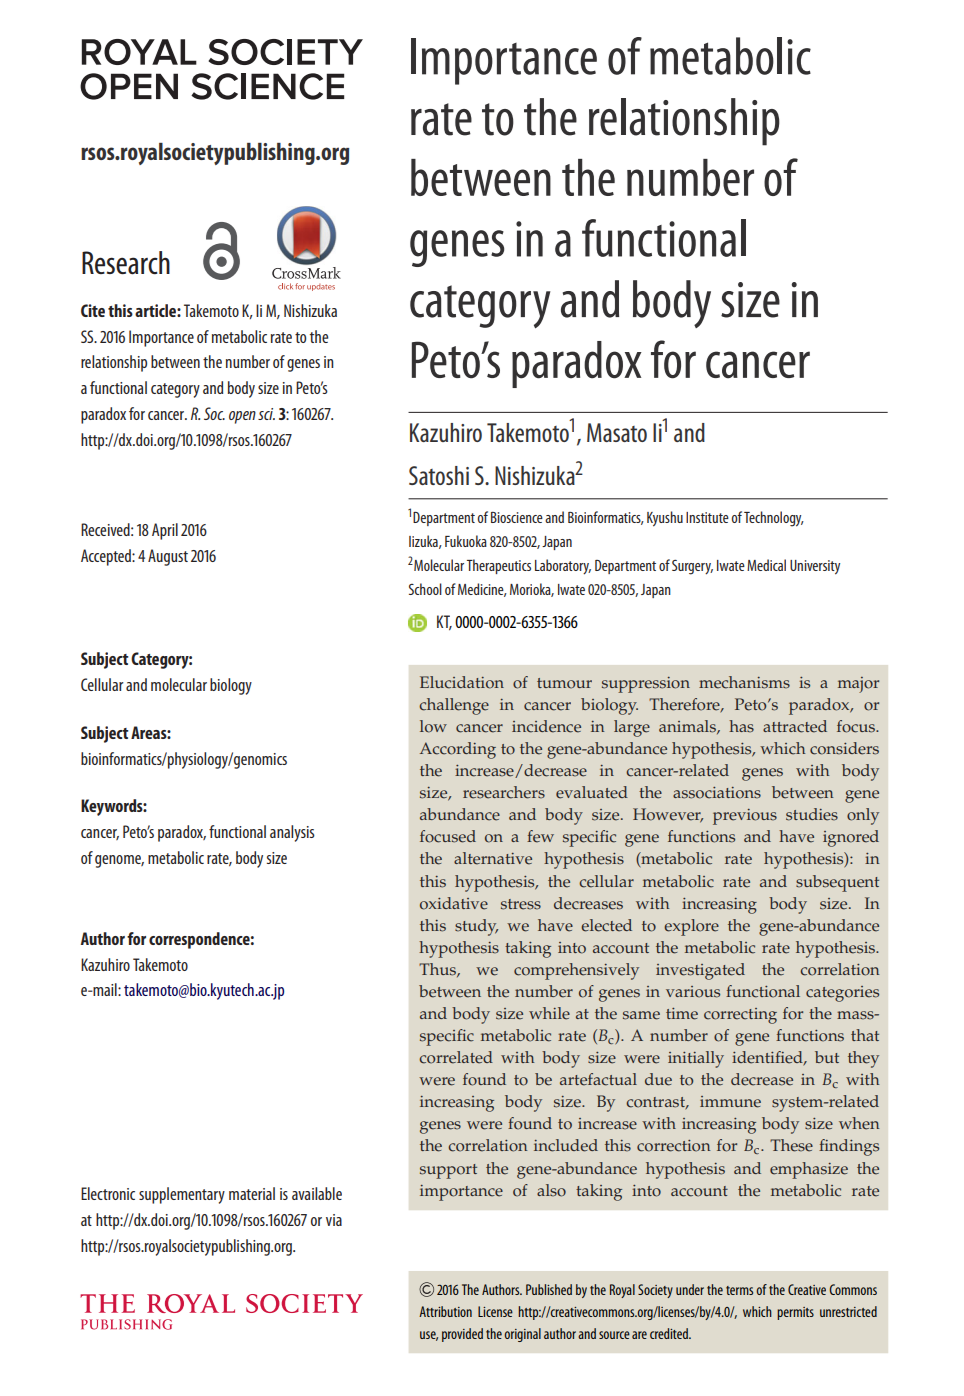  Describe the element at coordinates (493, 858) in the page. I see `alternative` at that location.
